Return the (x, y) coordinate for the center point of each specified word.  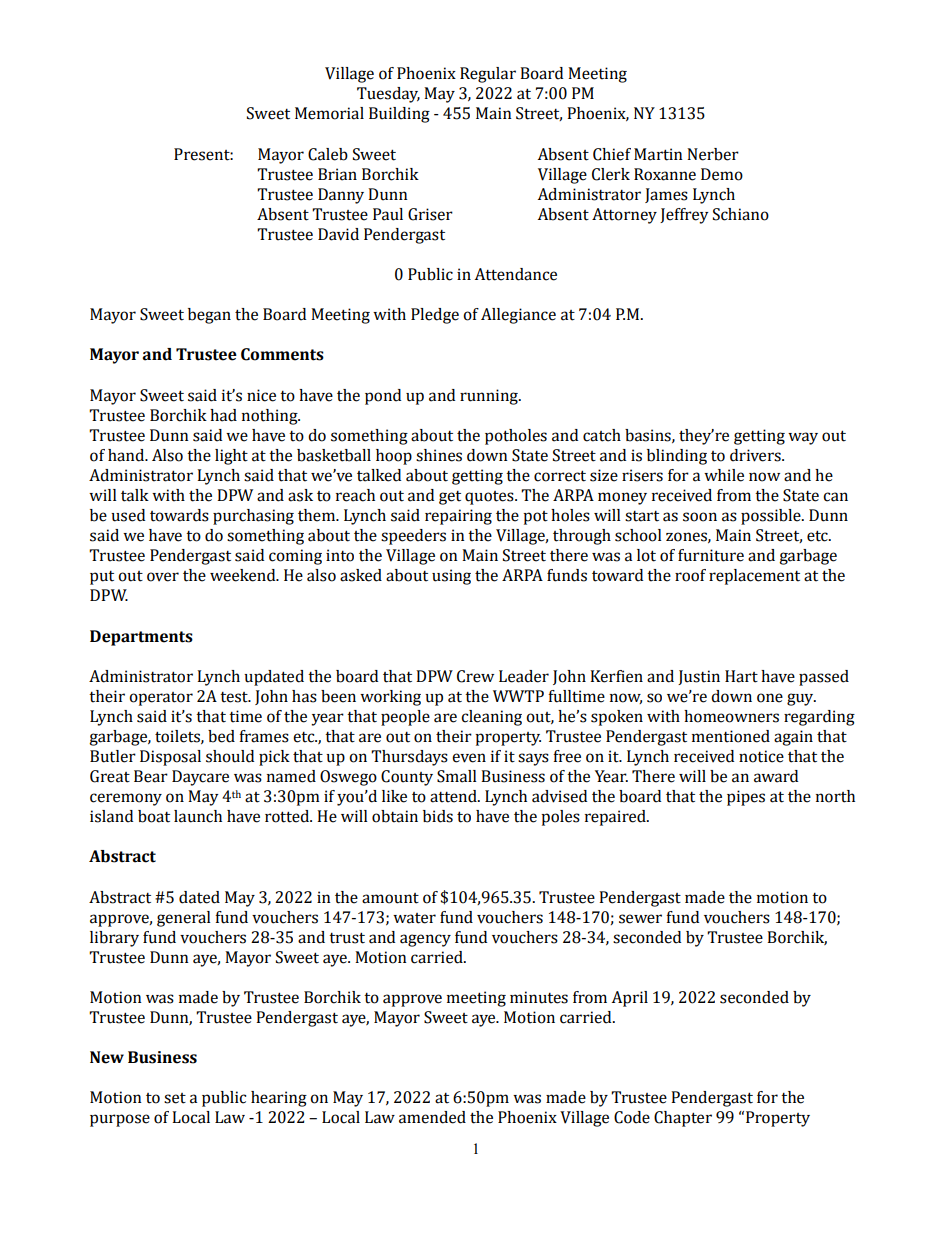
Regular (488, 75)
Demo (722, 174)
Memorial (329, 113)
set (175, 1098)
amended (432, 1117)
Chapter (683, 1119)
